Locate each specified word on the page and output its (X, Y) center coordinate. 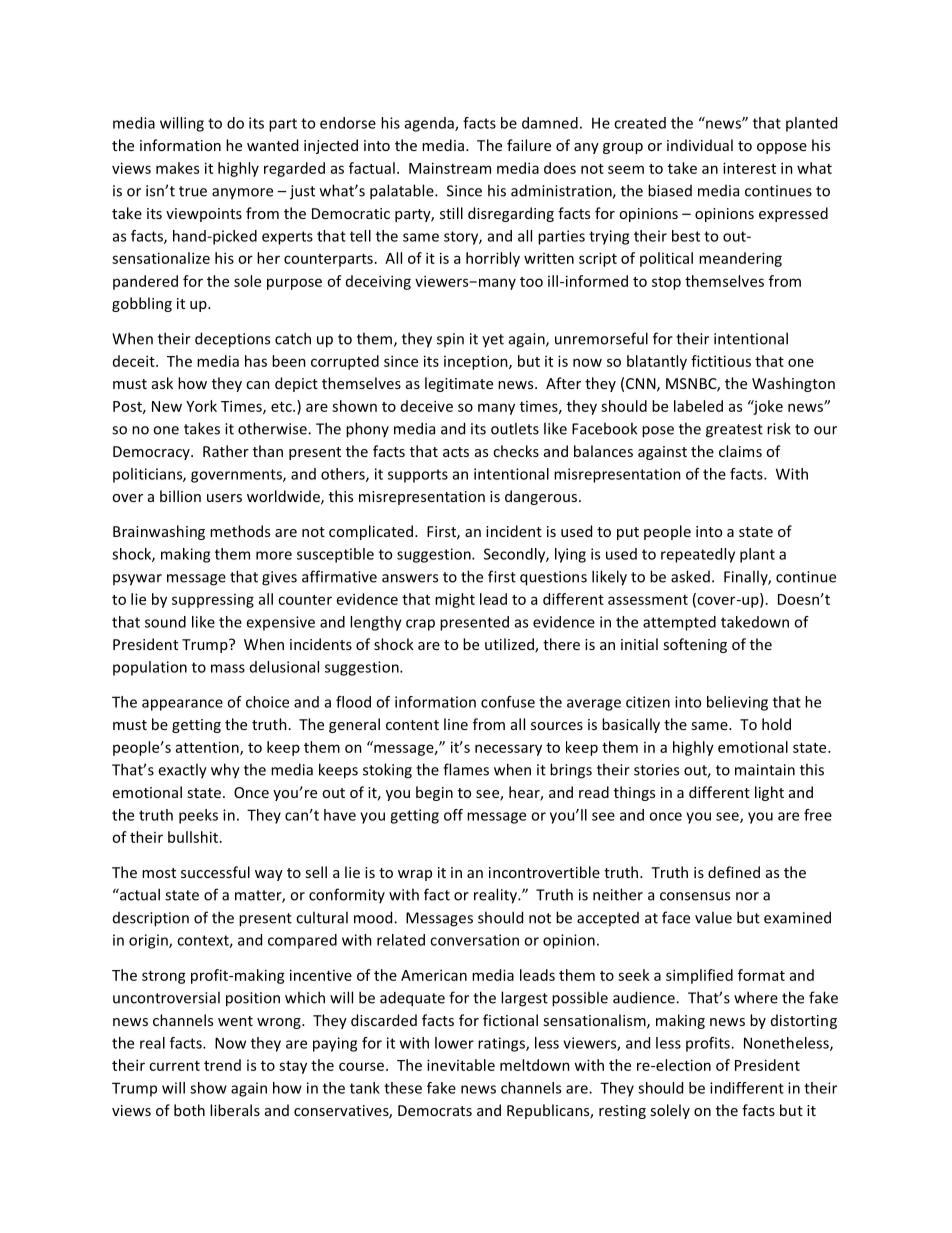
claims (740, 451)
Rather (226, 451)
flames (466, 769)
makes (177, 168)
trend (222, 1065)
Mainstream (450, 168)
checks (516, 451)
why (225, 771)
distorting (804, 1021)
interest (749, 168)
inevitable (461, 1065)
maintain (765, 770)
